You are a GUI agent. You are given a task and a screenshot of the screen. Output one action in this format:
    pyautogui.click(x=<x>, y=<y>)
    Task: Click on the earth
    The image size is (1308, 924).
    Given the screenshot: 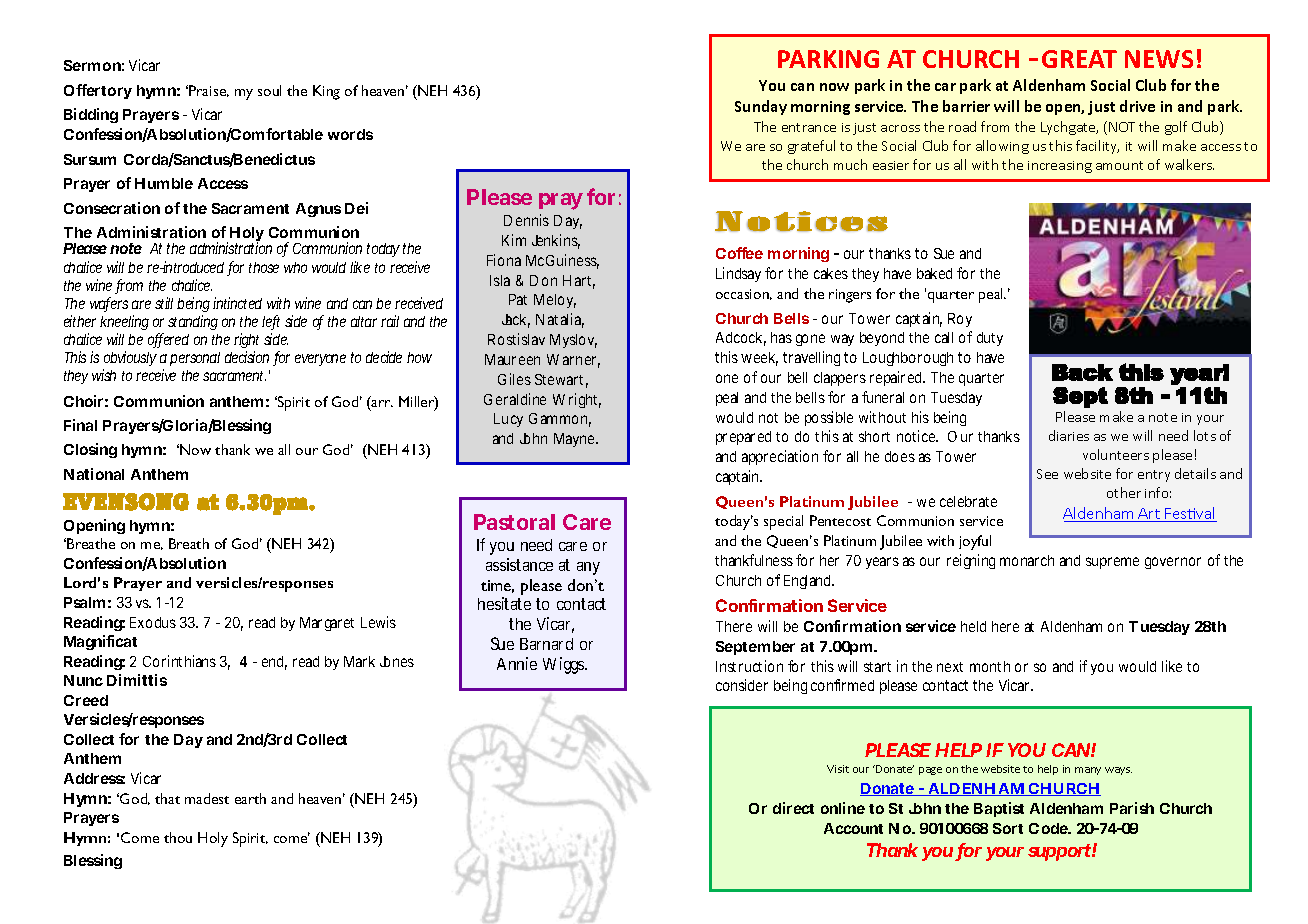 What is the action you would take?
    pyautogui.click(x=250, y=798)
